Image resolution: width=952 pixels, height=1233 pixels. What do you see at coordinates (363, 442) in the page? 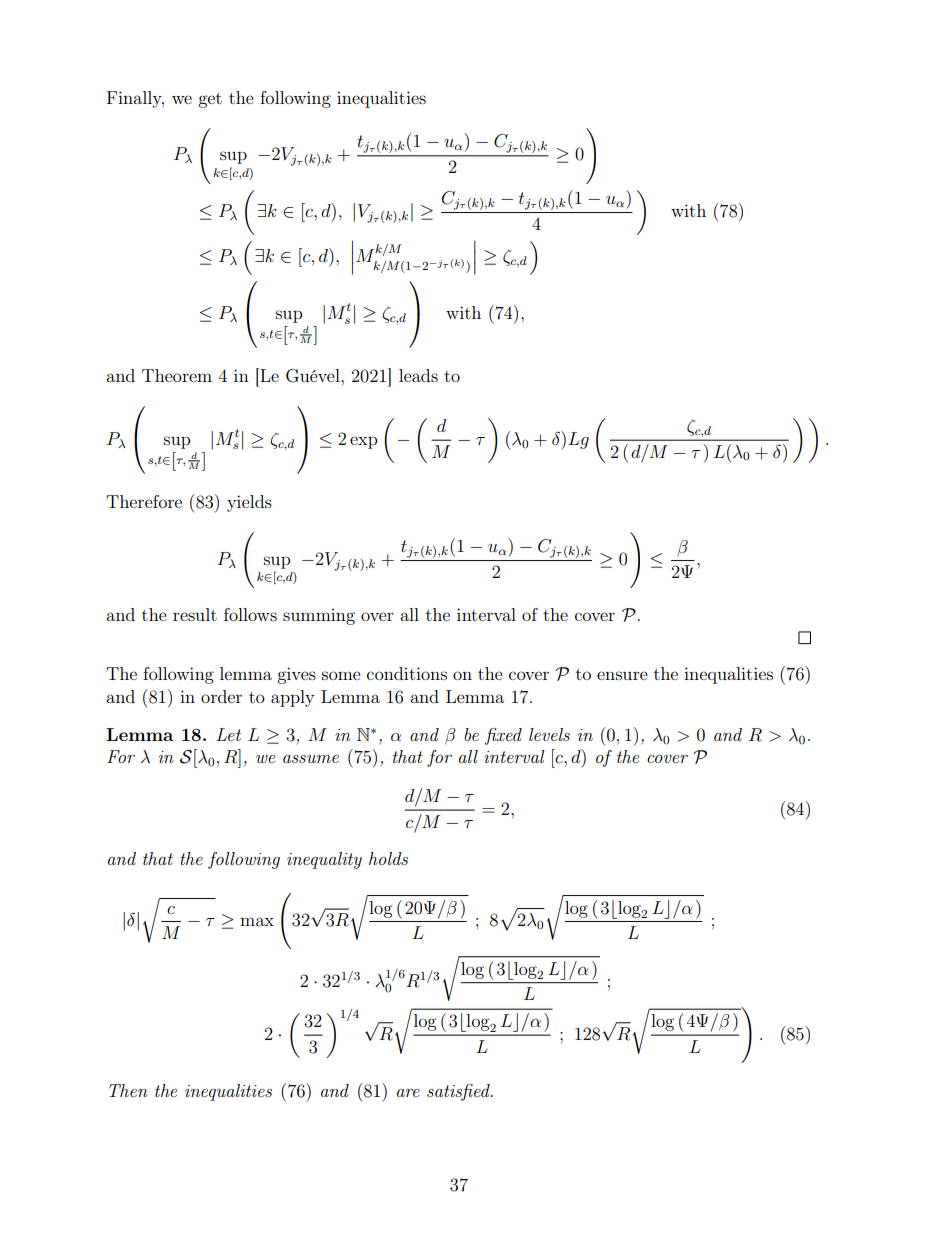
I see `exp` at bounding box center [363, 442].
